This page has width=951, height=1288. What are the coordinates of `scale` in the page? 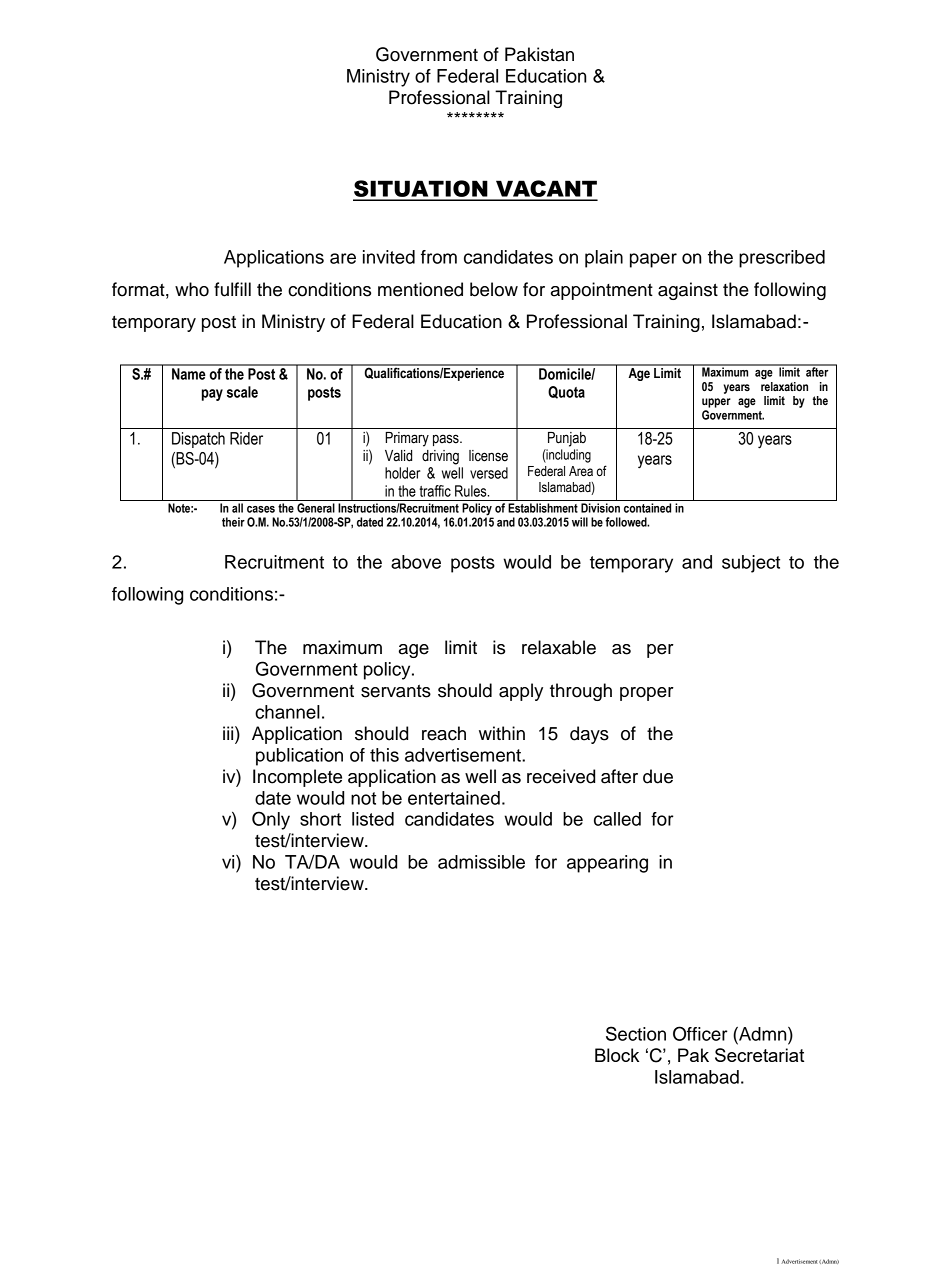 It's located at (242, 392).
